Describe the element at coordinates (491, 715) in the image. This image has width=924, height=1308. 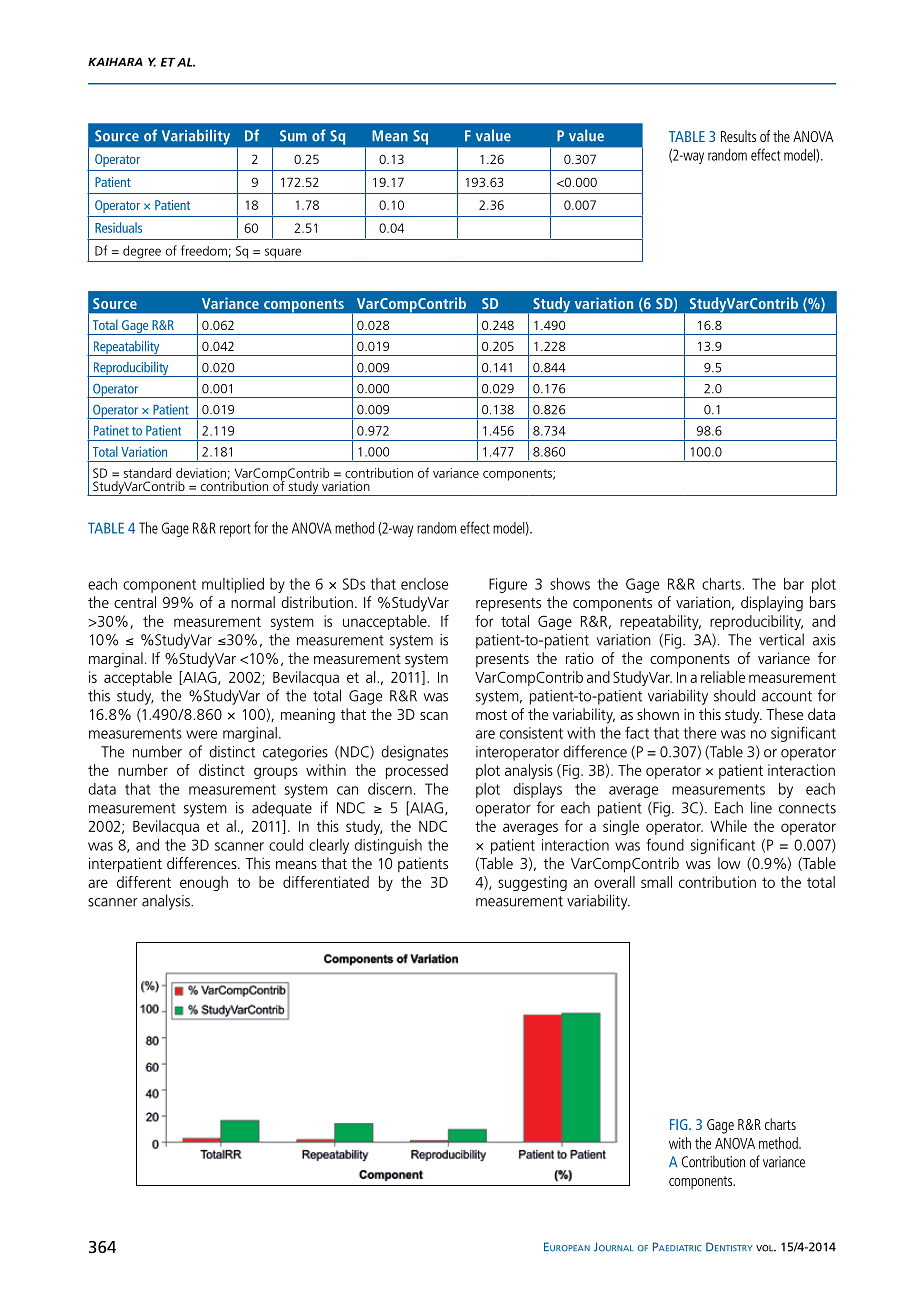
I see `most` at that location.
